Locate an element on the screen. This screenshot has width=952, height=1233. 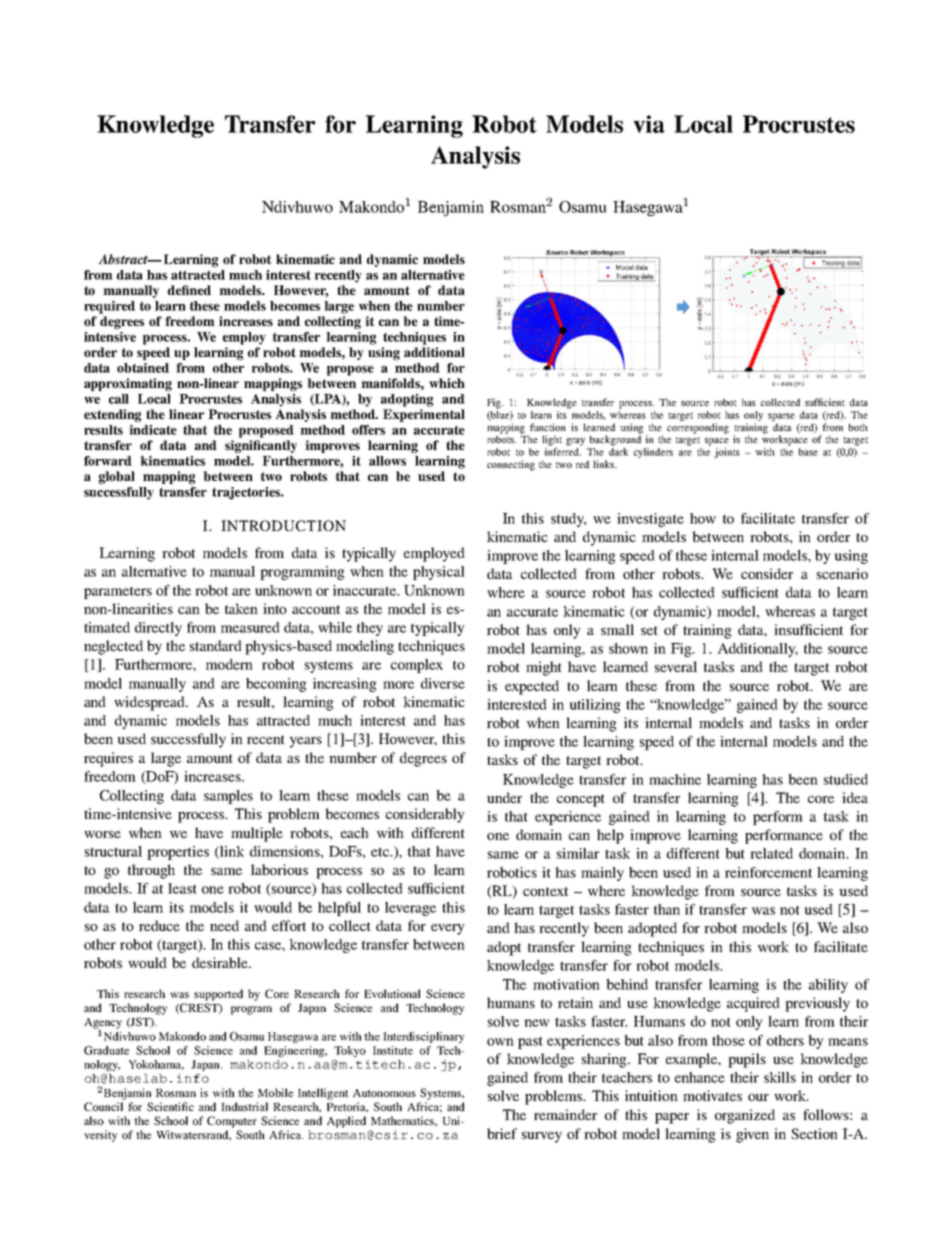
related is located at coordinates (771, 853).
